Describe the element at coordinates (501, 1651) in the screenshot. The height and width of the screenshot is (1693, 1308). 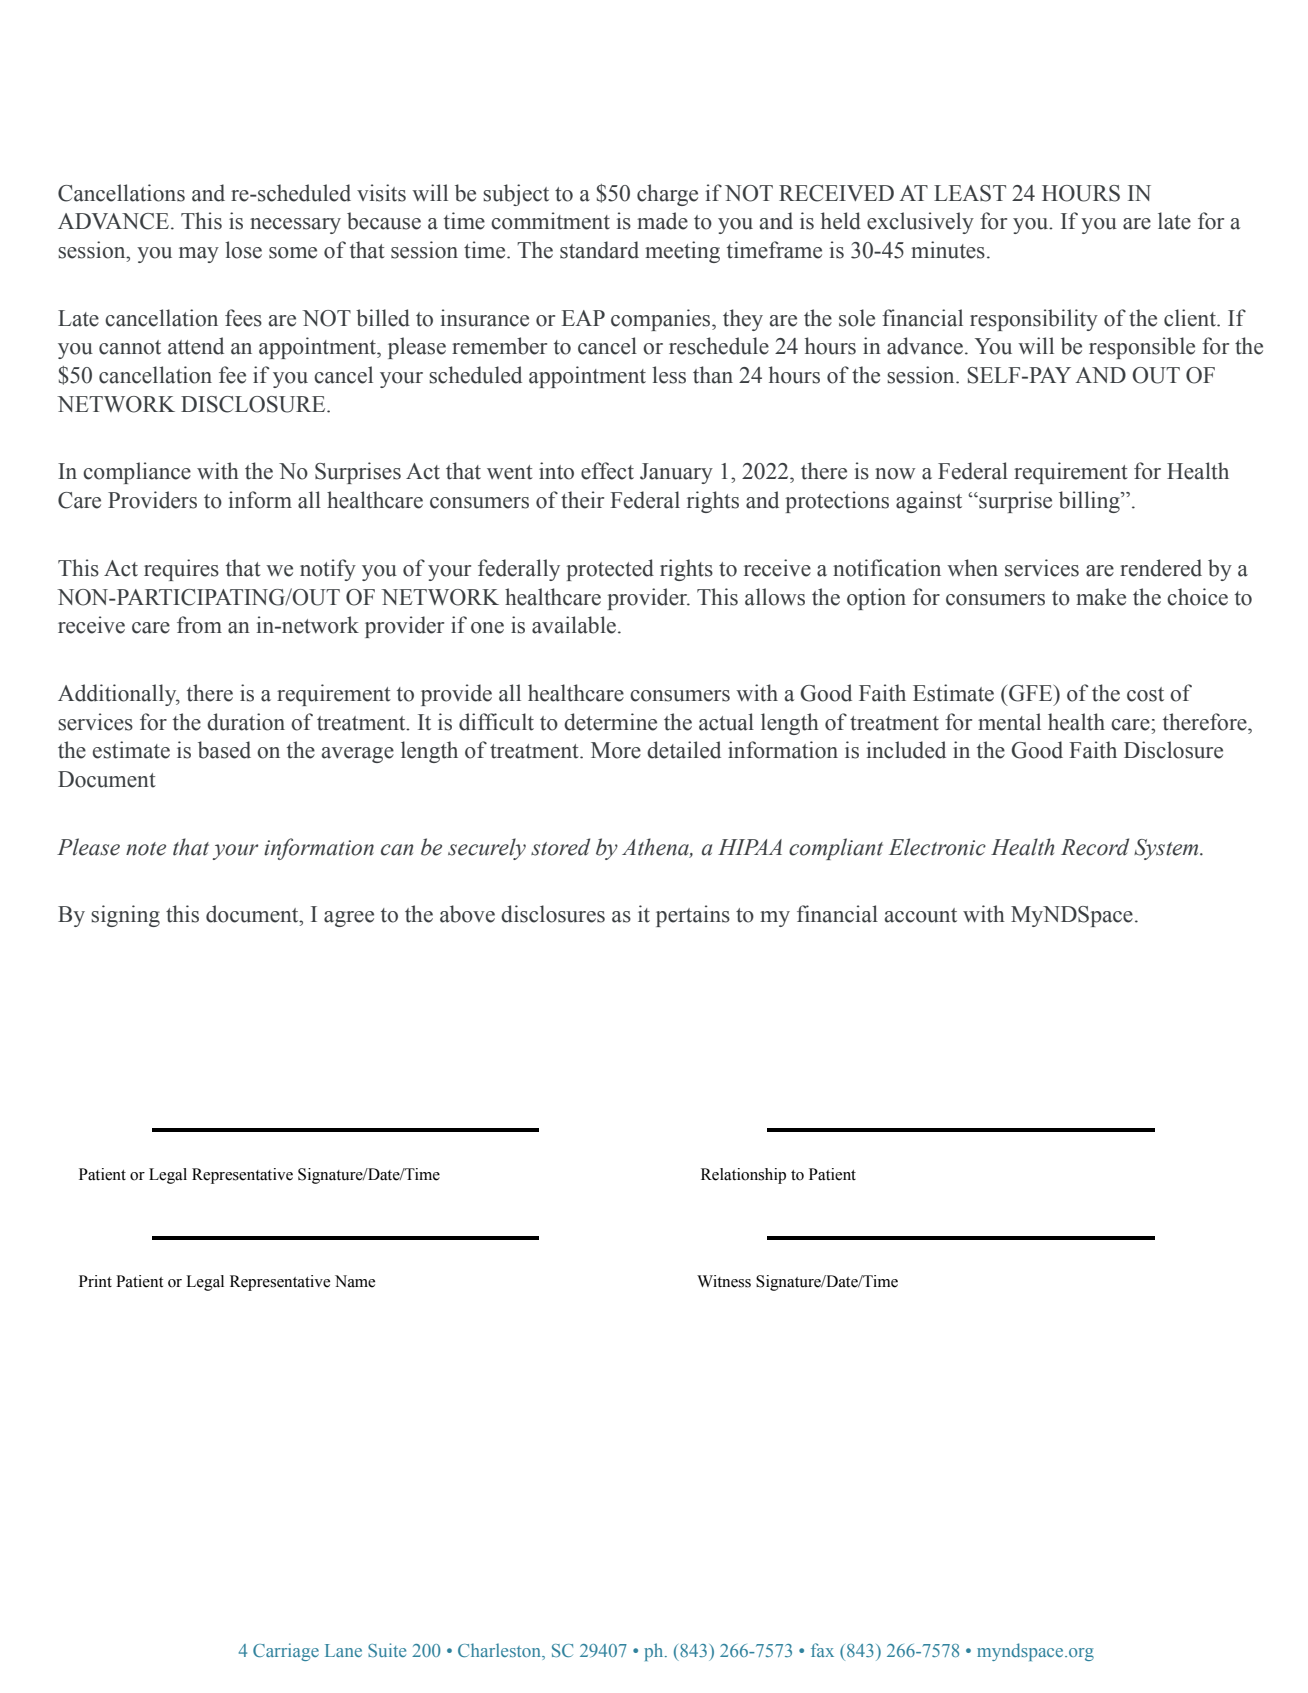
I see `Charleston` at that location.
